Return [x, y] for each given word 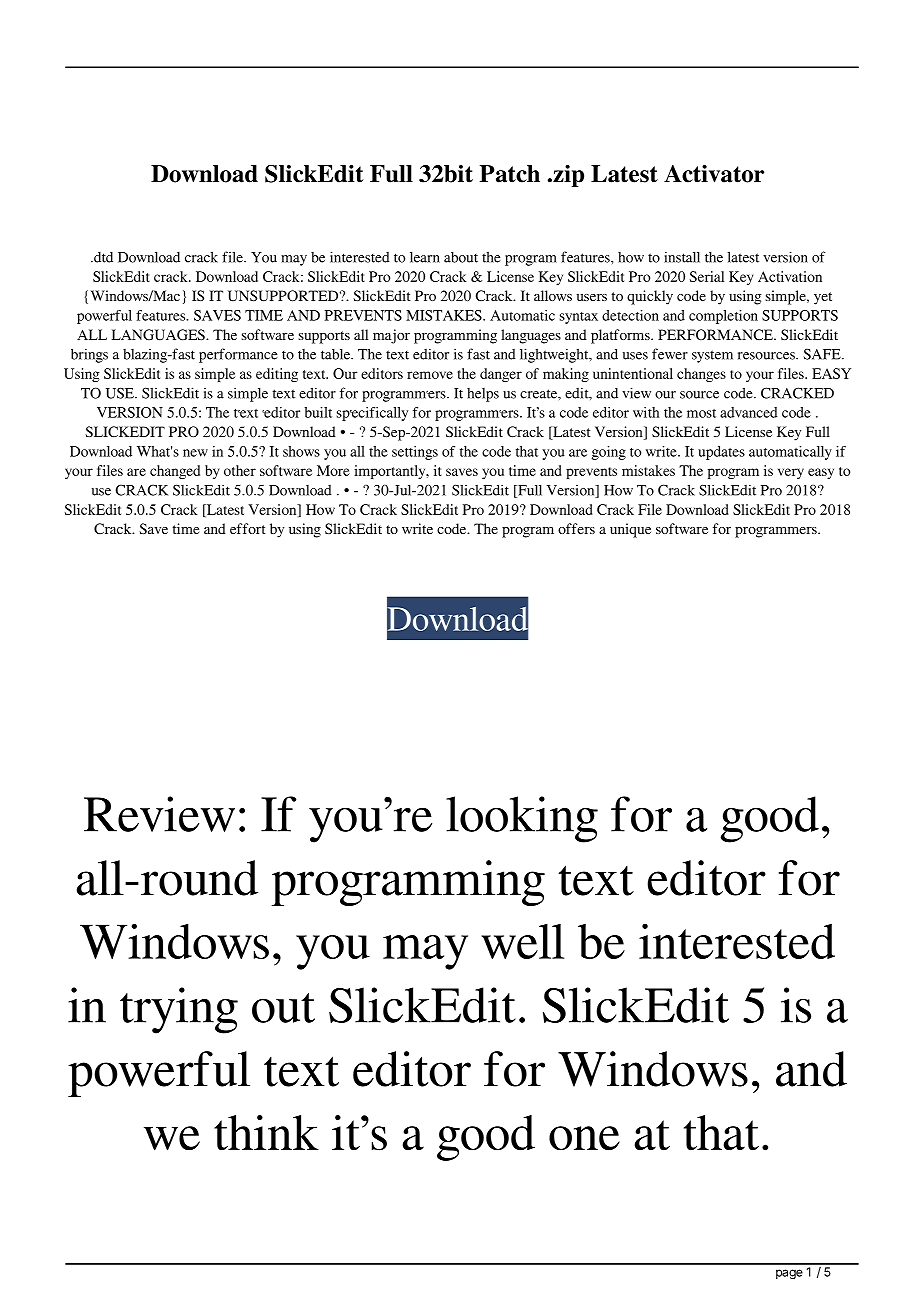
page [789, 1274]
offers [576, 528]
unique [630, 530]
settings [415, 453]
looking [522, 819]
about [461, 257]
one [584, 1138]
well [522, 941]
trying [179, 1010]
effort [248, 528]
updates [721, 453]
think [266, 1133]
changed [175, 472]
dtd [102, 257]
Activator [714, 174]
